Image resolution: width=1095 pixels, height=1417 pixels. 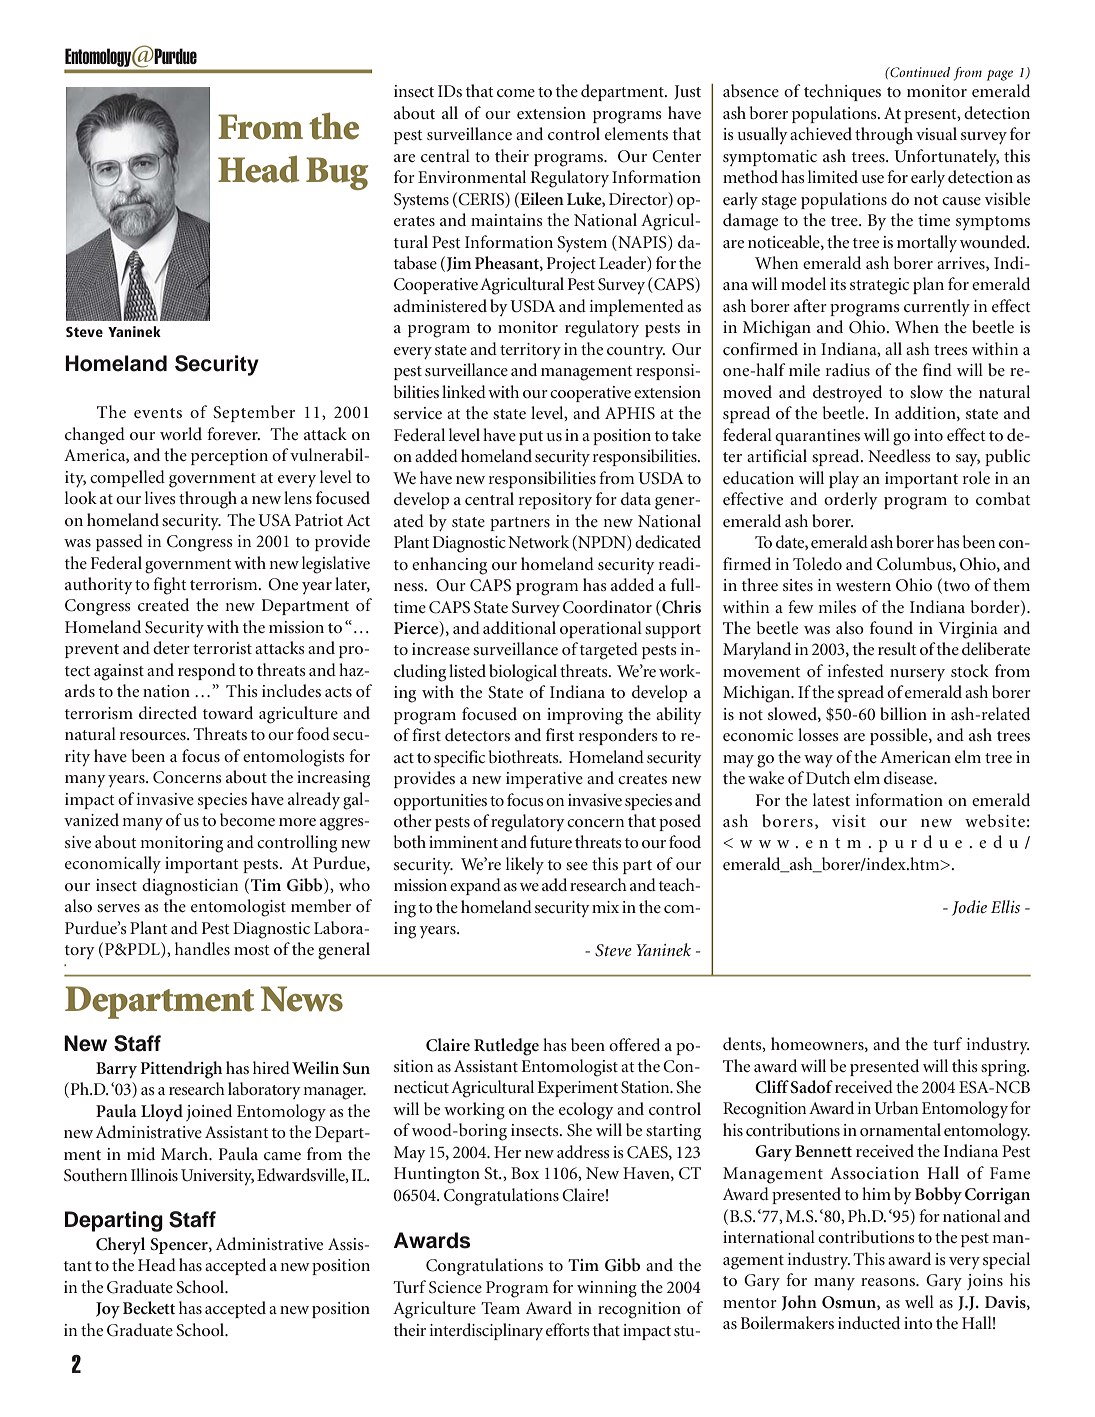 What do you see at coordinates (969, 908) in the page?
I see `Jodie` at bounding box center [969, 908].
